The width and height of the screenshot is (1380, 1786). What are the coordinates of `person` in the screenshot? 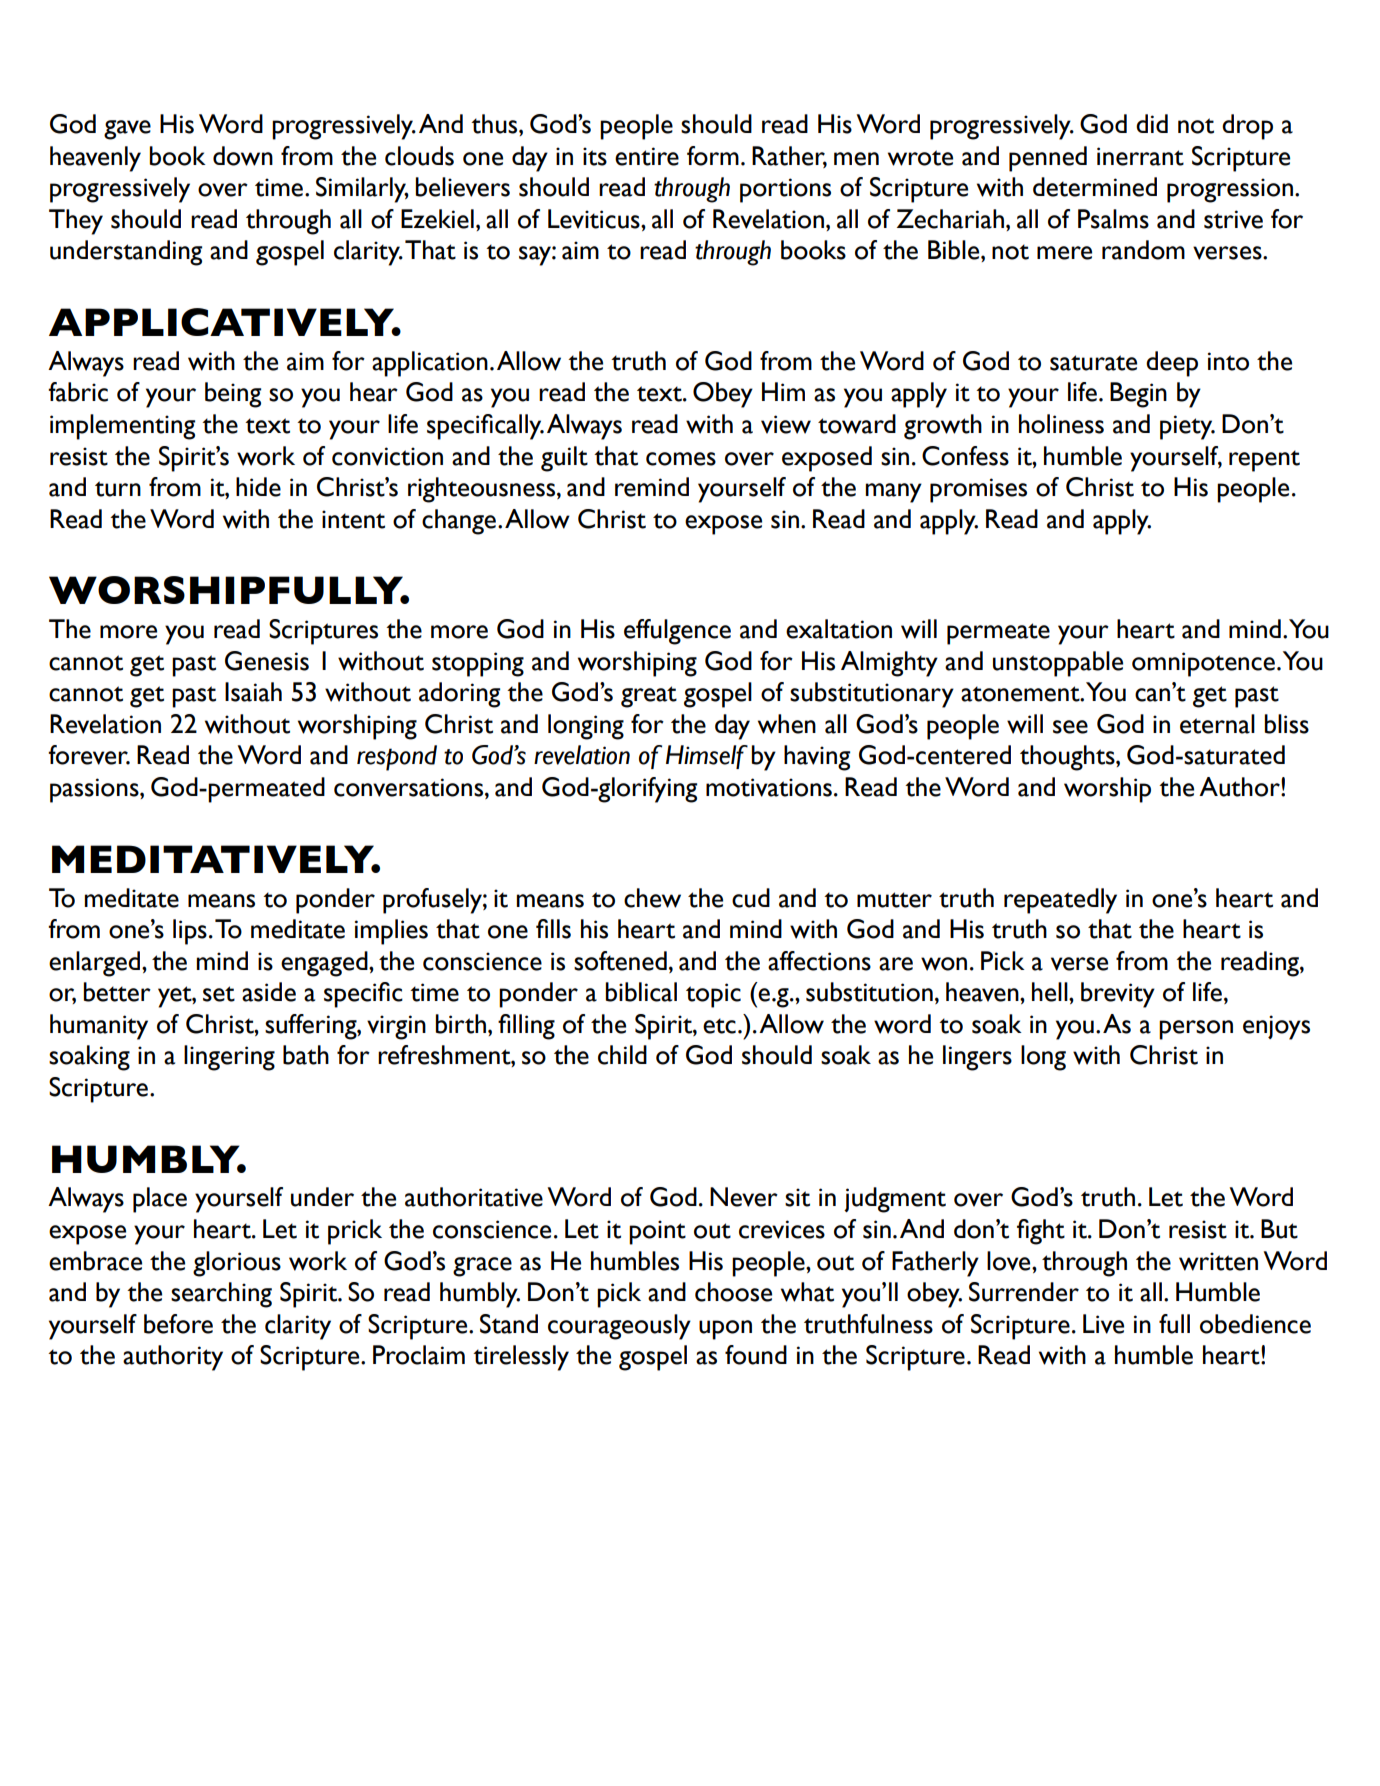 It's located at (1196, 1030).
